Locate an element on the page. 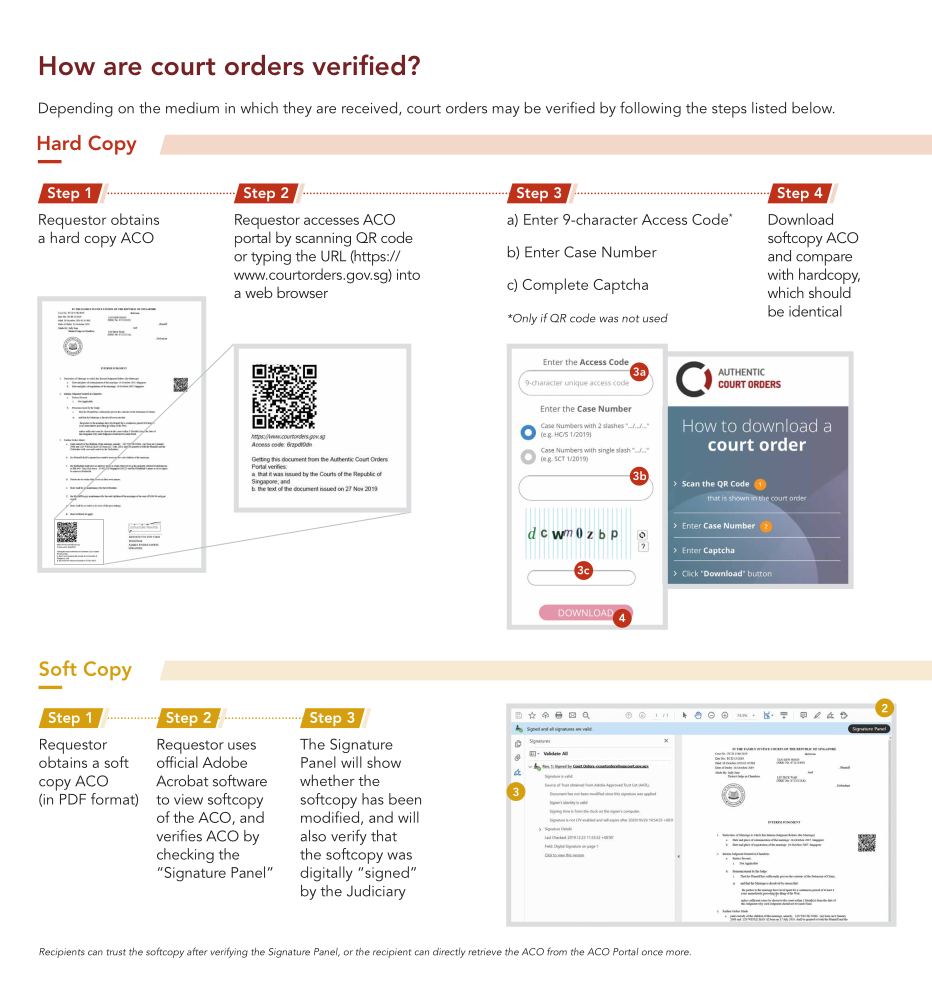 The width and height of the image is (932, 993). after is located at coordinates (197, 951).
